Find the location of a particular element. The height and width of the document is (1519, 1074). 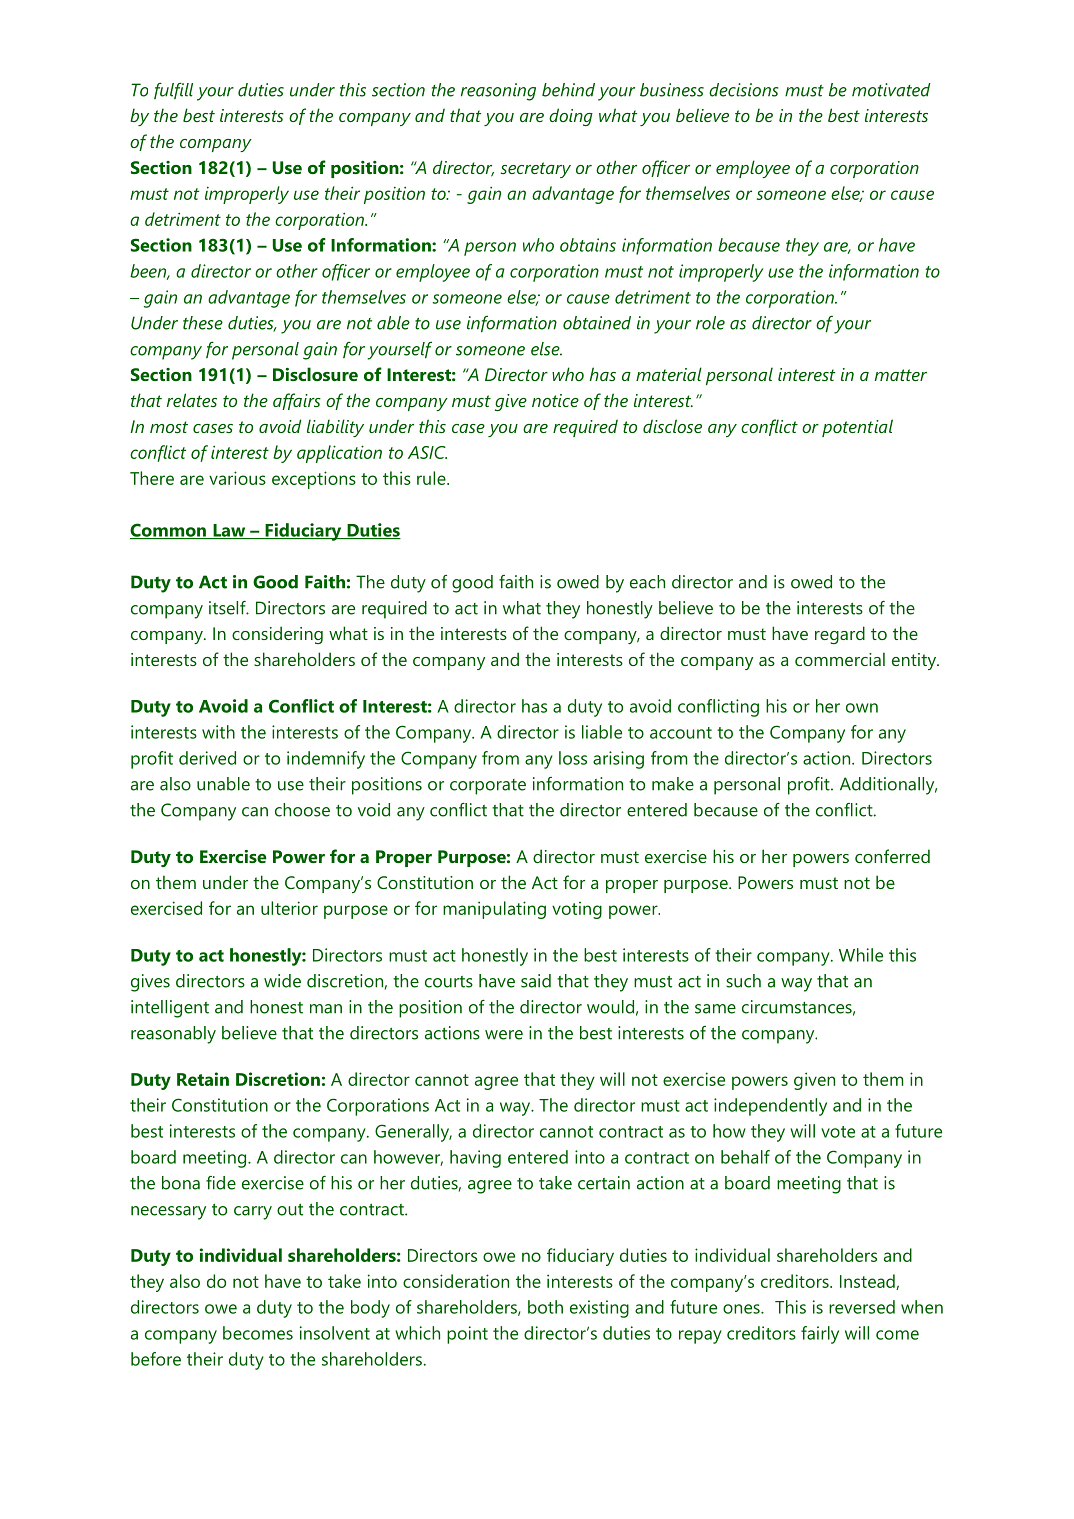

own is located at coordinates (862, 708).
